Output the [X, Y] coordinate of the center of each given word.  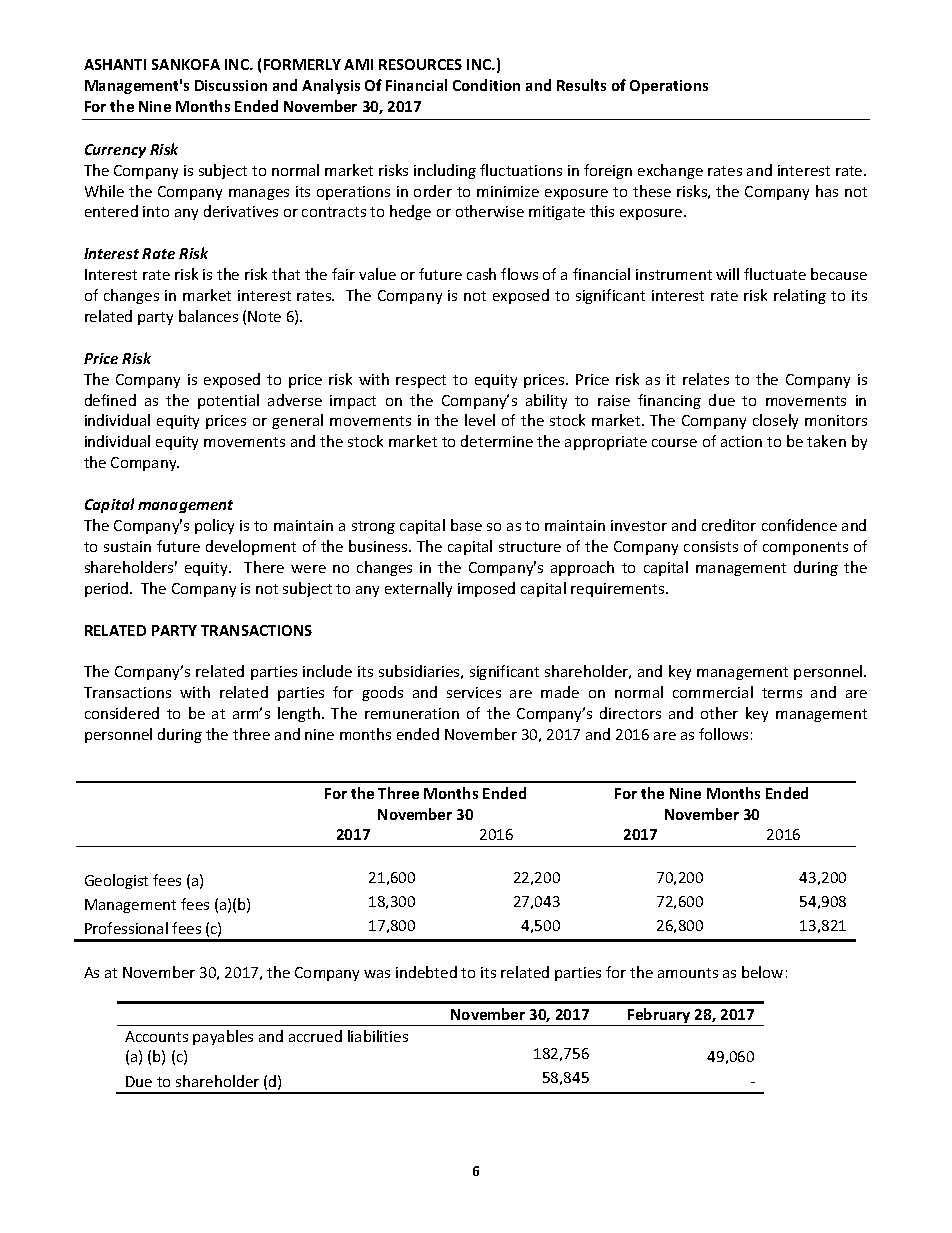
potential [228, 401]
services [474, 692]
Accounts [156, 1036]
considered [122, 713]
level [480, 420]
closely [775, 421]
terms [782, 693]
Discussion [231, 85]
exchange [670, 171]
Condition [486, 85]
